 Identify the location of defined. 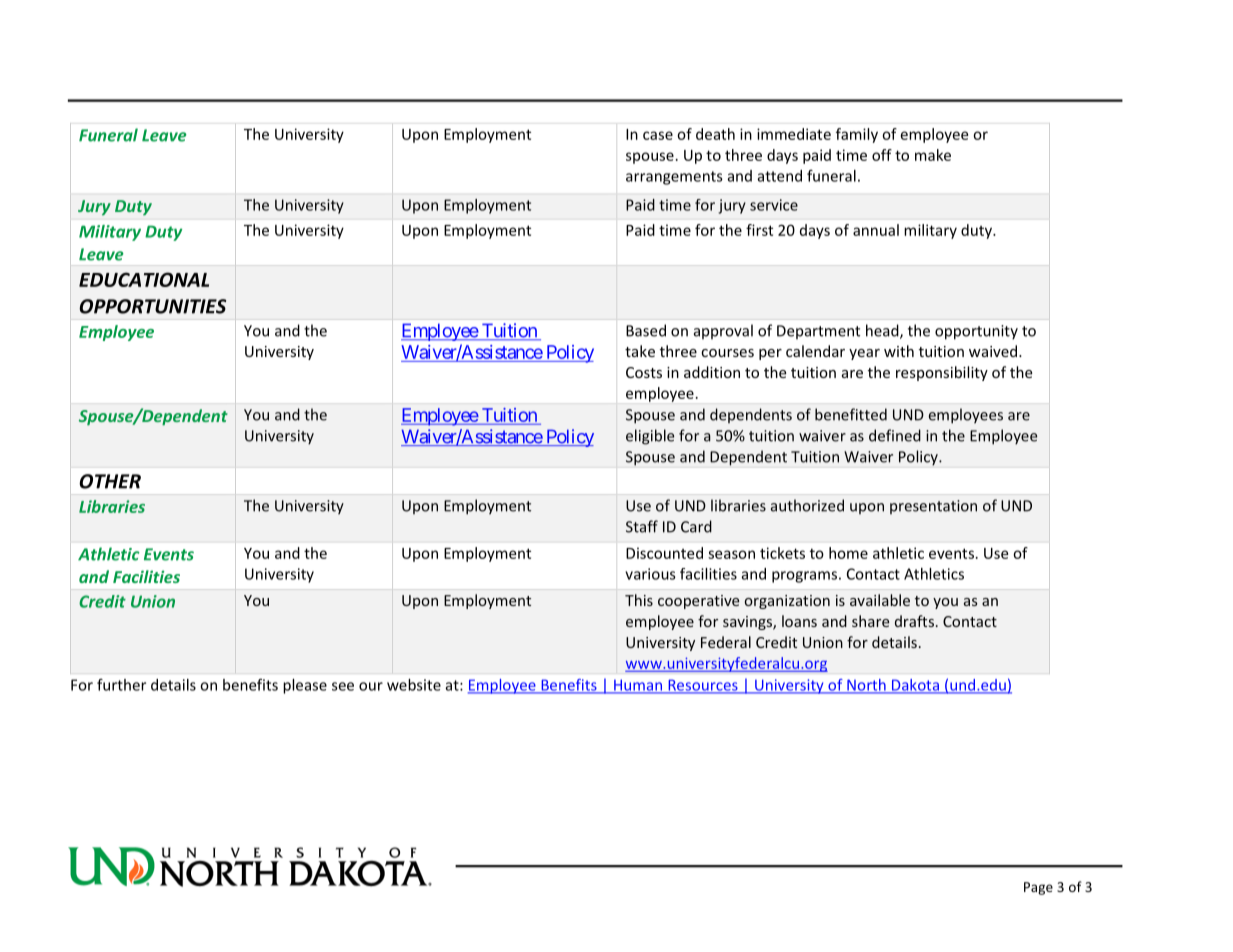
(895, 435).
